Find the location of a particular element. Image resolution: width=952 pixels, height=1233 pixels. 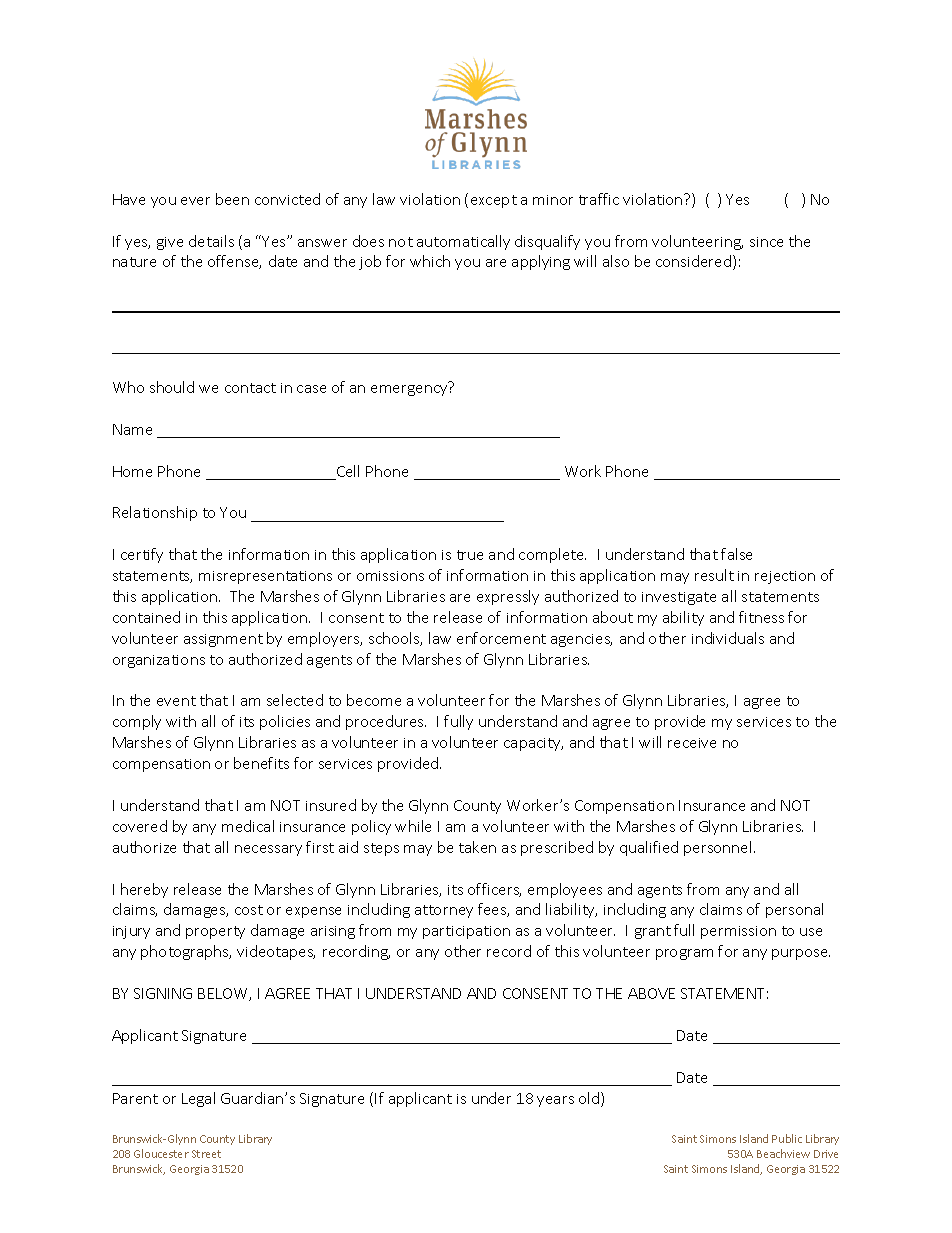

emergency is located at coordinates (409, 390).
